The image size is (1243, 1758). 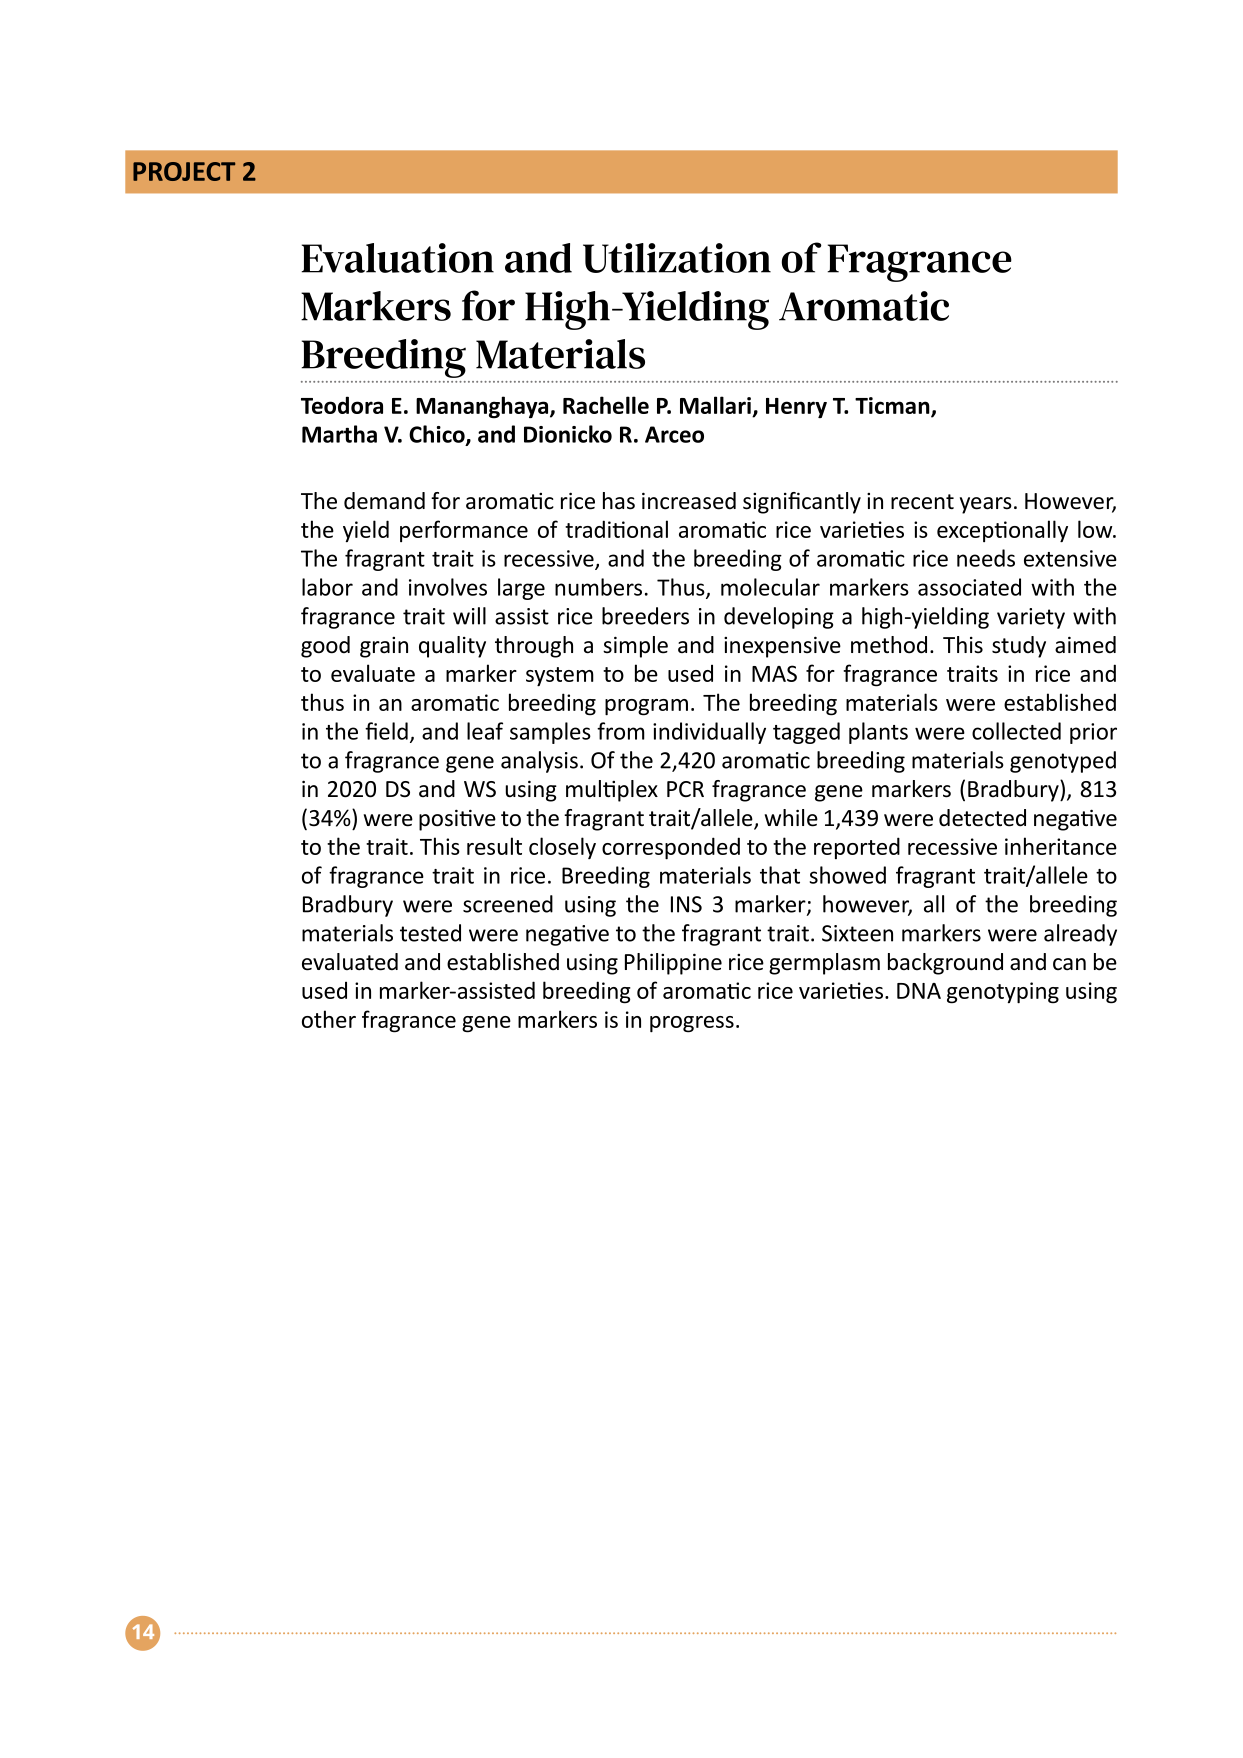 I want to click on detected, so click(x=982, y=818).
